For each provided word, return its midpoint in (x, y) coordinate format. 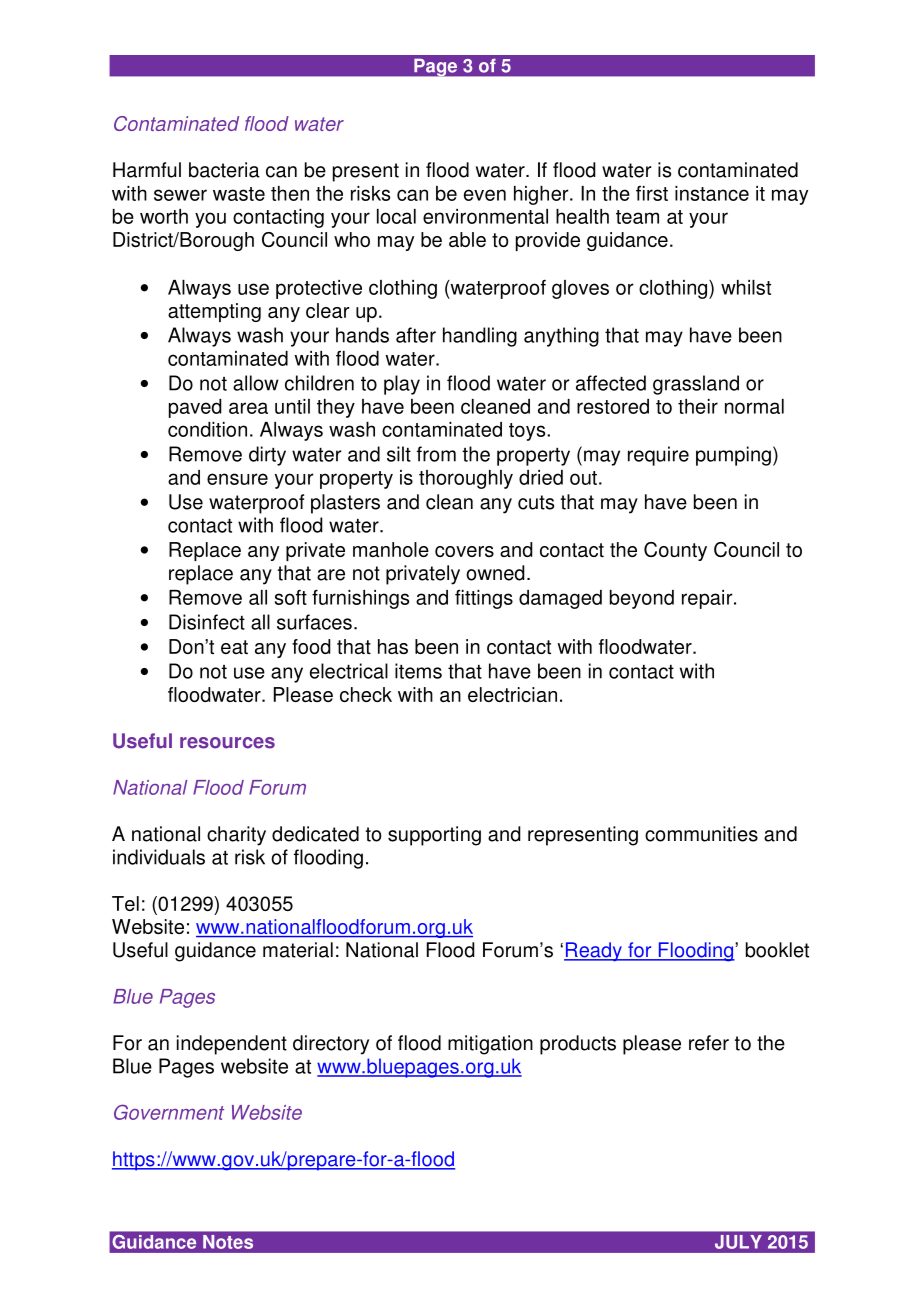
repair (708, 599)
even (485, 195)
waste (239, 194)
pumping (733, 456)
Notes (228, 1242)
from (436, 454)
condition (207, 429)
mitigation (490, 1045)
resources (227, 743)
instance (712, 193)
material (298, 950)
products (578, 1045)
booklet (777, 950)
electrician (512, 694)
